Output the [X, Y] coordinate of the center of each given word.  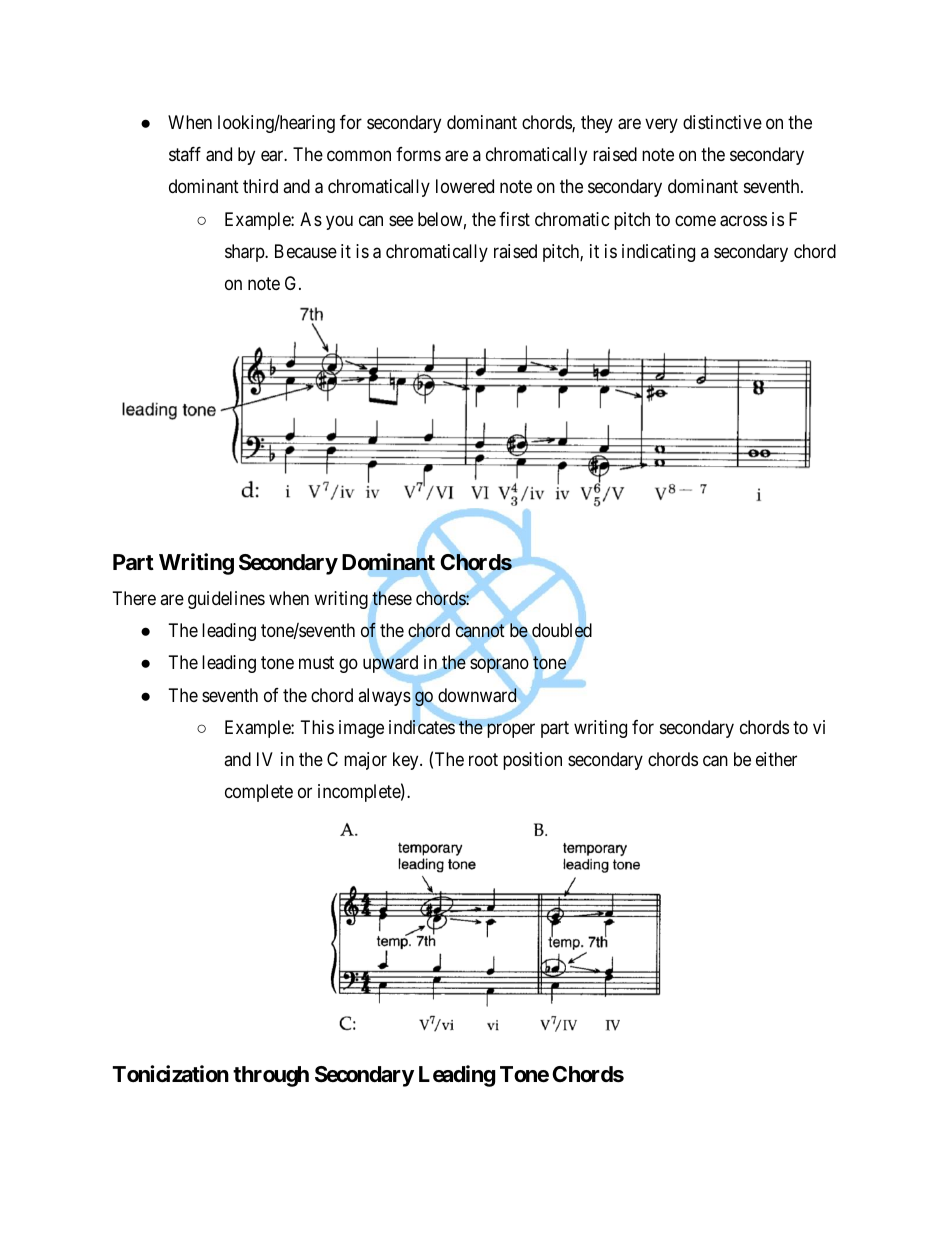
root [483, 759]
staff [185, 154]
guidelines [226, 600]
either [776, 759]
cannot [480, 631]
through [271, 1076]
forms [418, 154]
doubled [562, 630]
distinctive [722, 122]
